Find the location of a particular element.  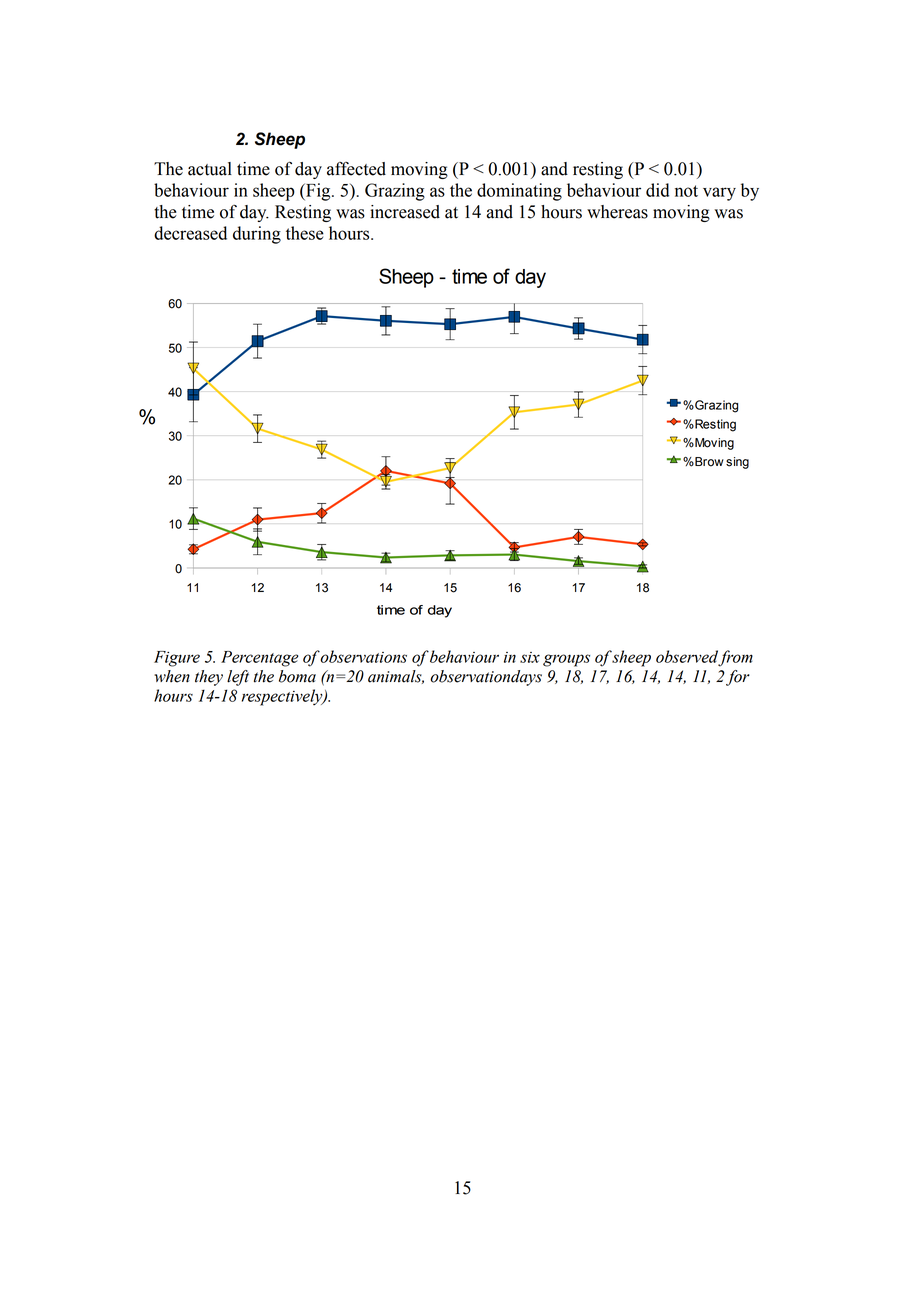

Percentage is located at coordinates (259, 659).
